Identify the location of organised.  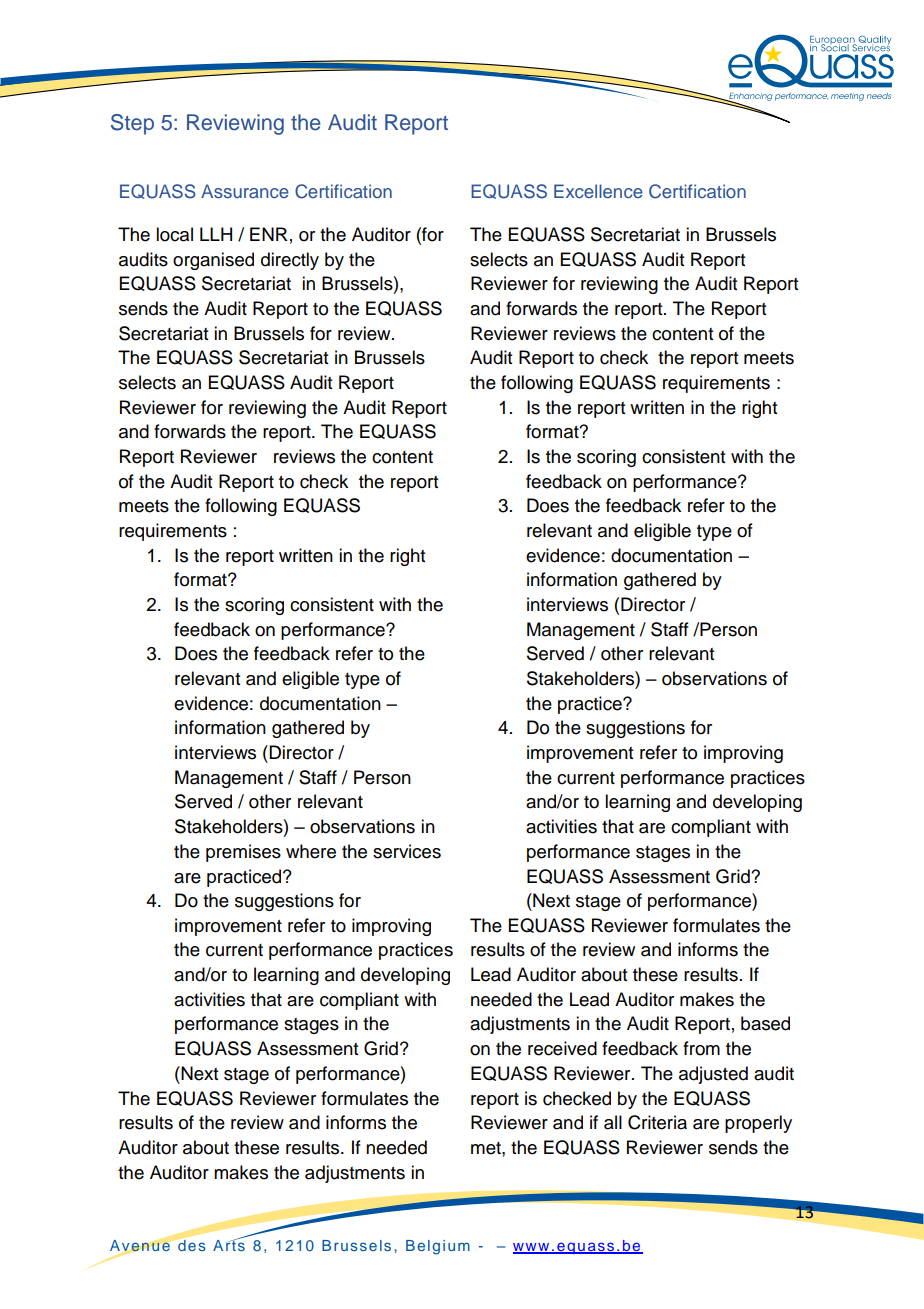
(213, 261).
